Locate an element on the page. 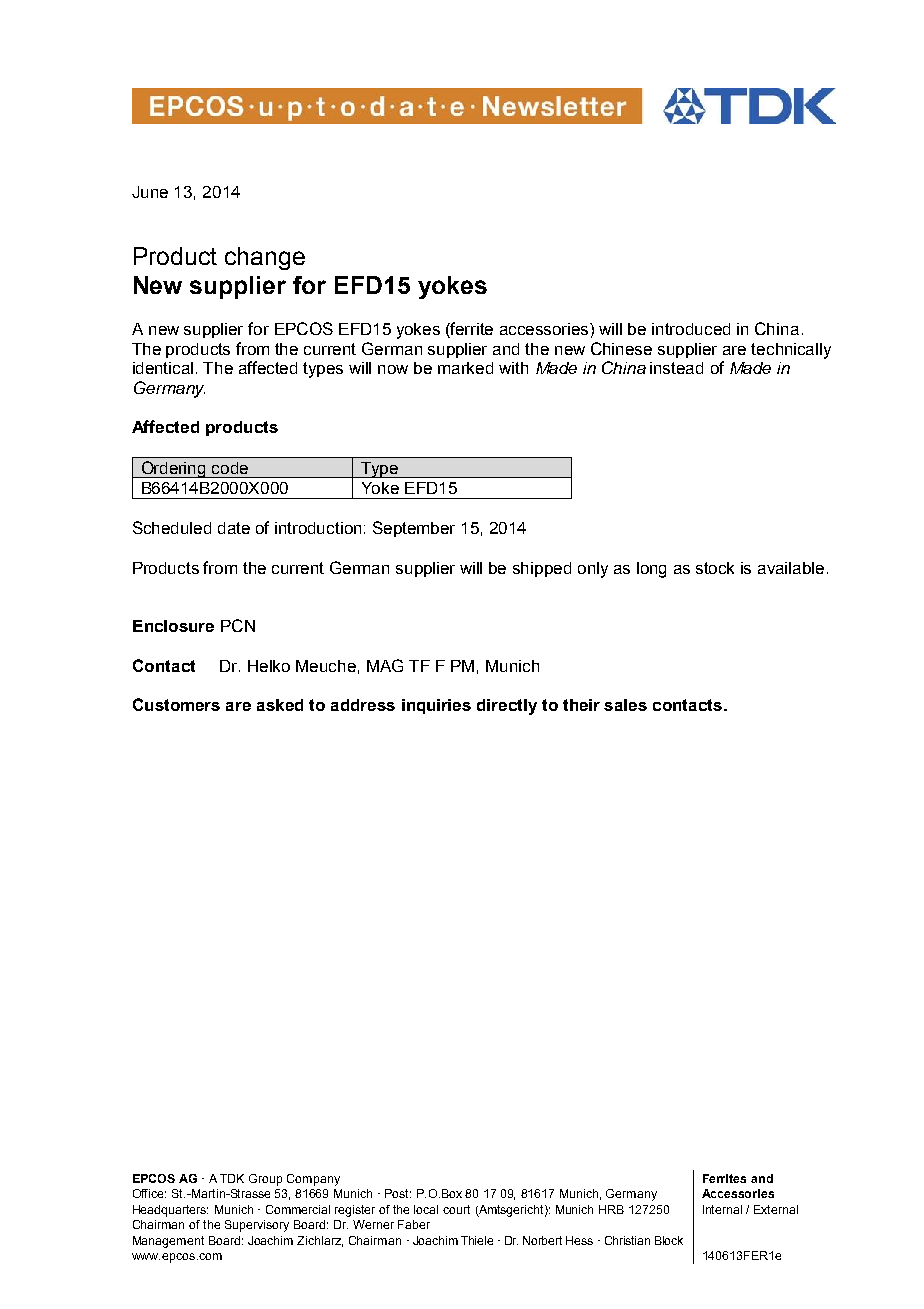 The image size is (924, 1309). change is located at coordinates (265, 258).
